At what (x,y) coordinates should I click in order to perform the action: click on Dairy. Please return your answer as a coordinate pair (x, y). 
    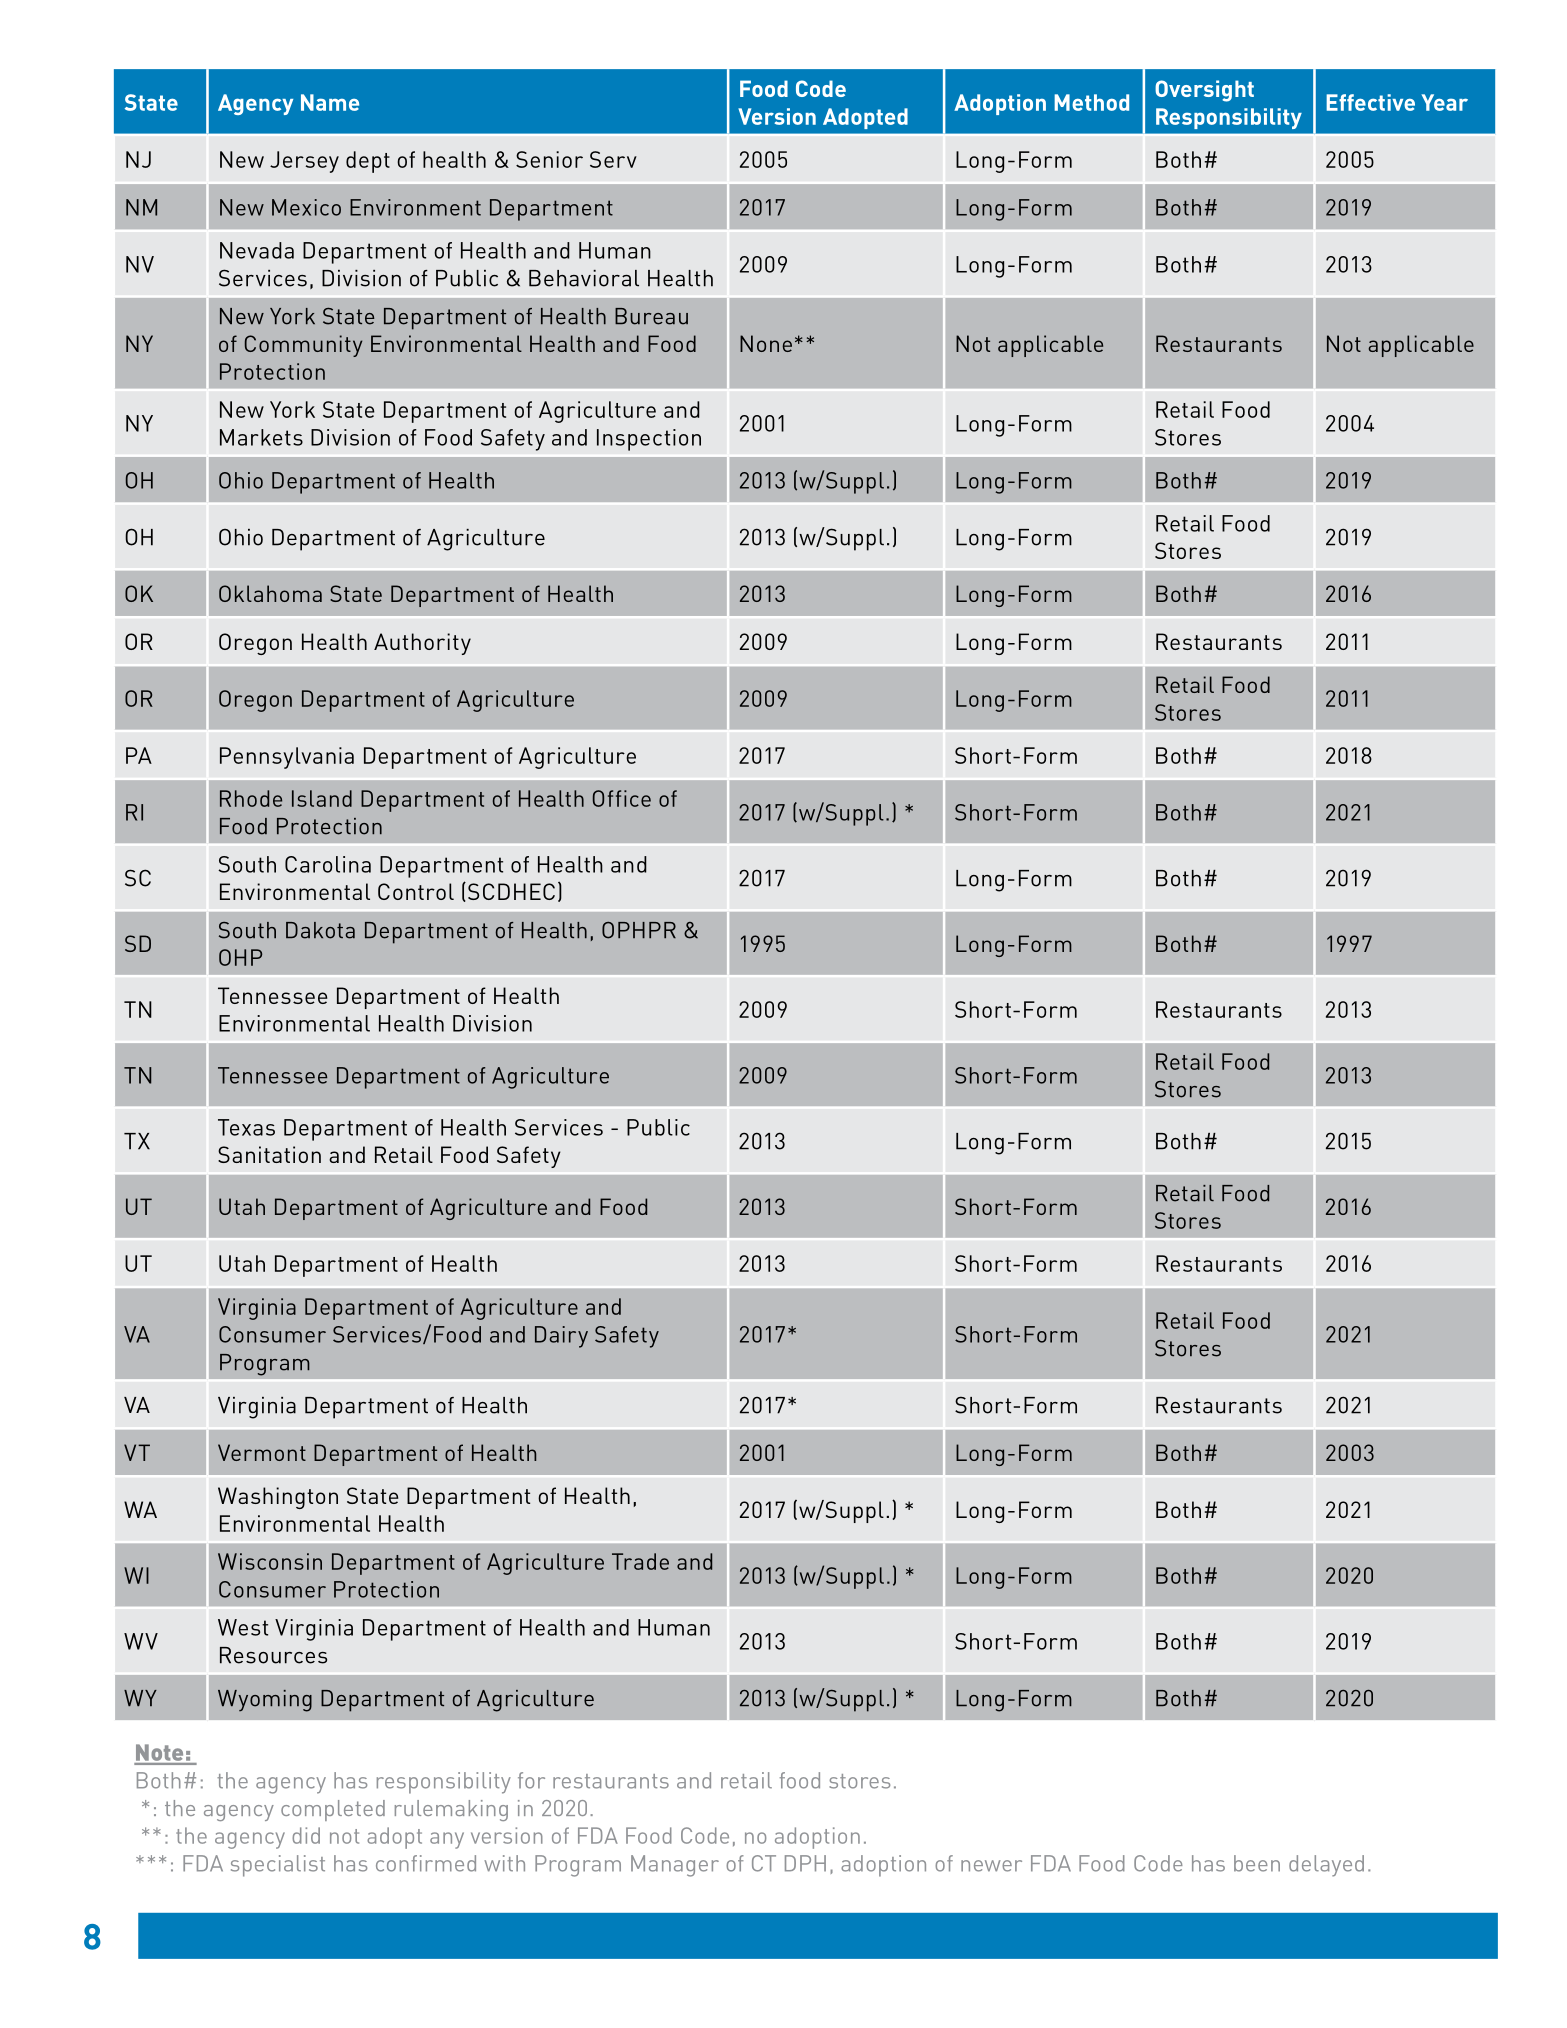
    Looking at the image, I should click on (561, 1337).
